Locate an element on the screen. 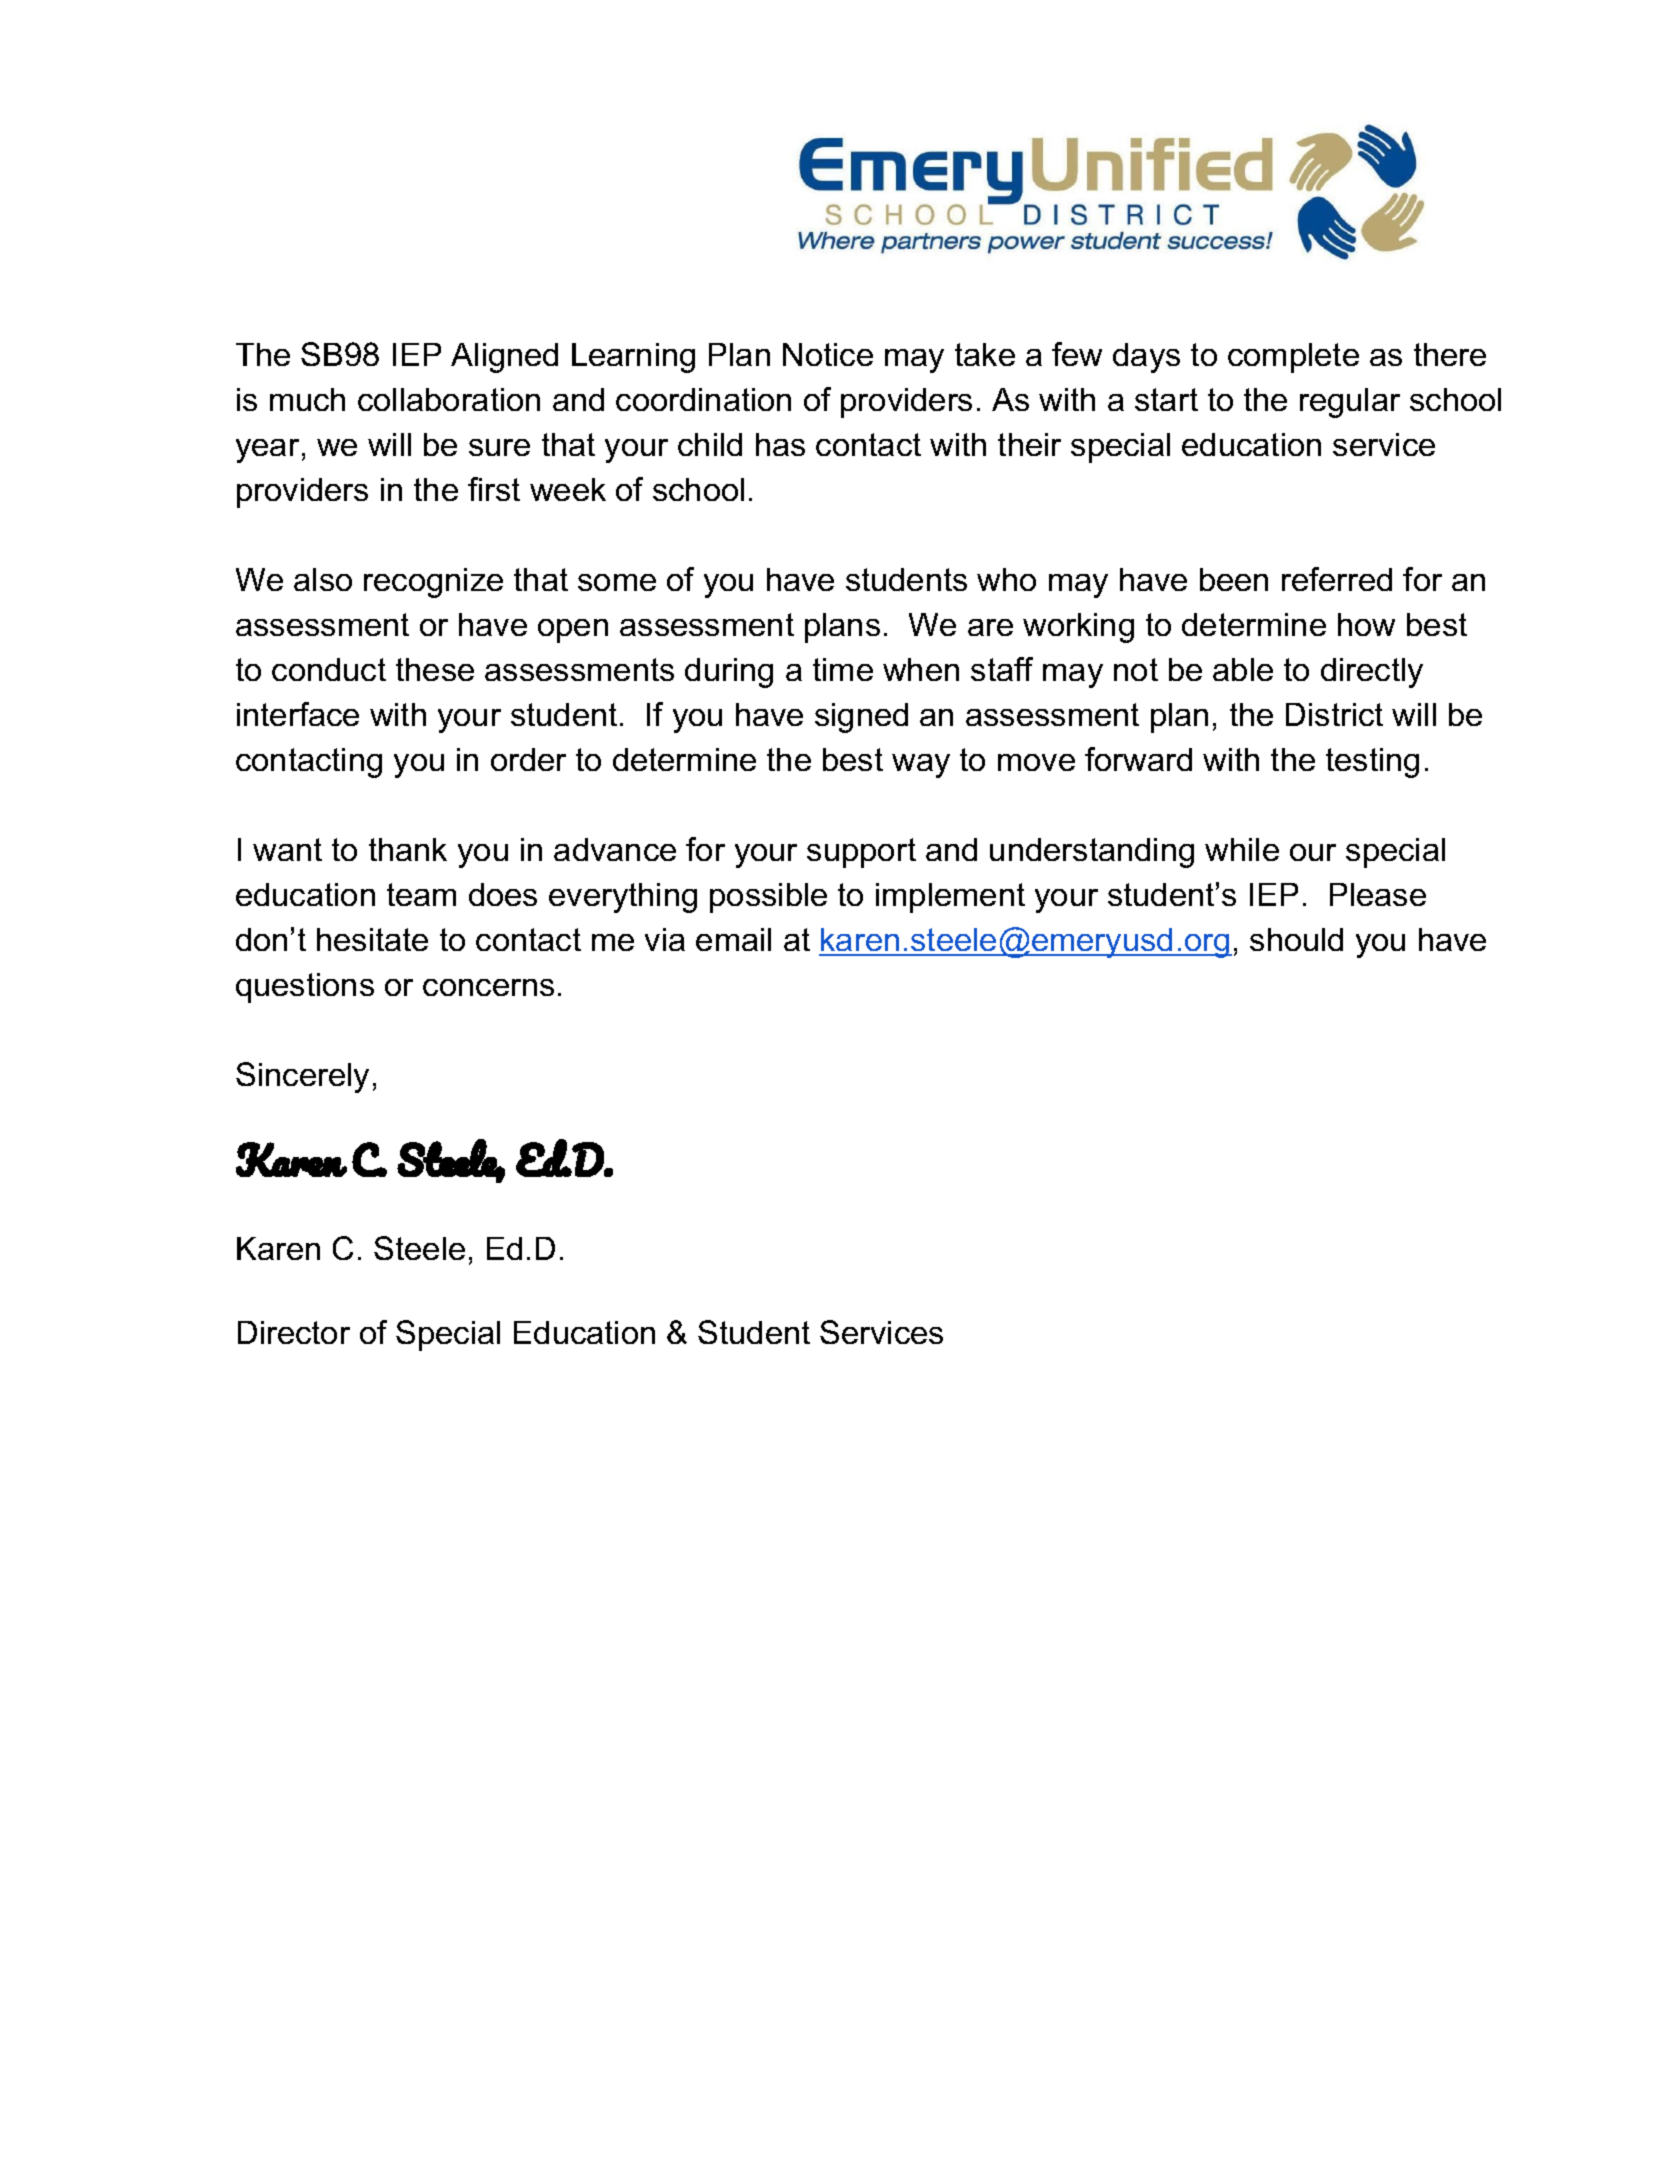 Image resolution: width=1670 pixels, height=2161 pixels. time is located at coordinates (843, 669).
